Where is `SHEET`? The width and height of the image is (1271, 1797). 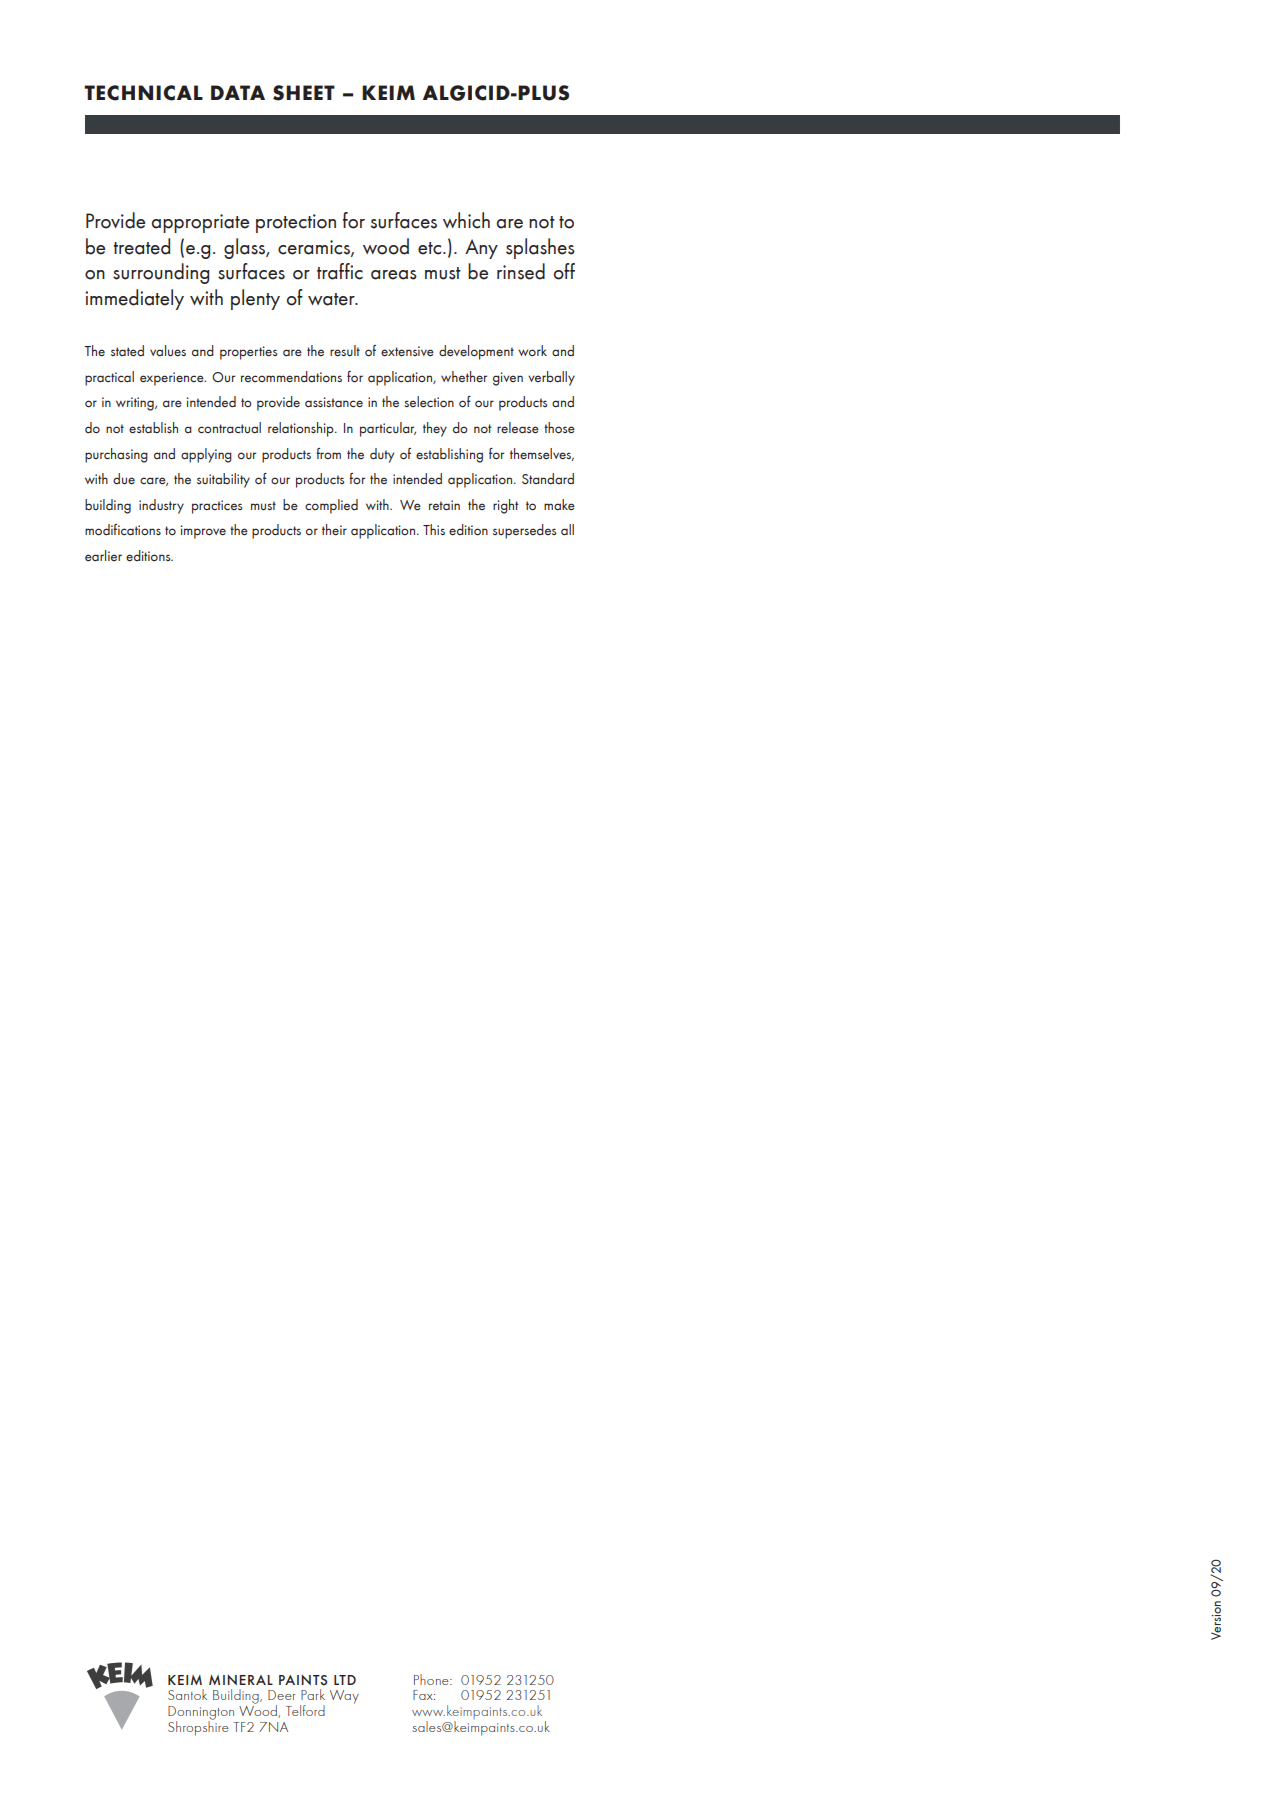
SHEET is located at coordinates (304, 93).
